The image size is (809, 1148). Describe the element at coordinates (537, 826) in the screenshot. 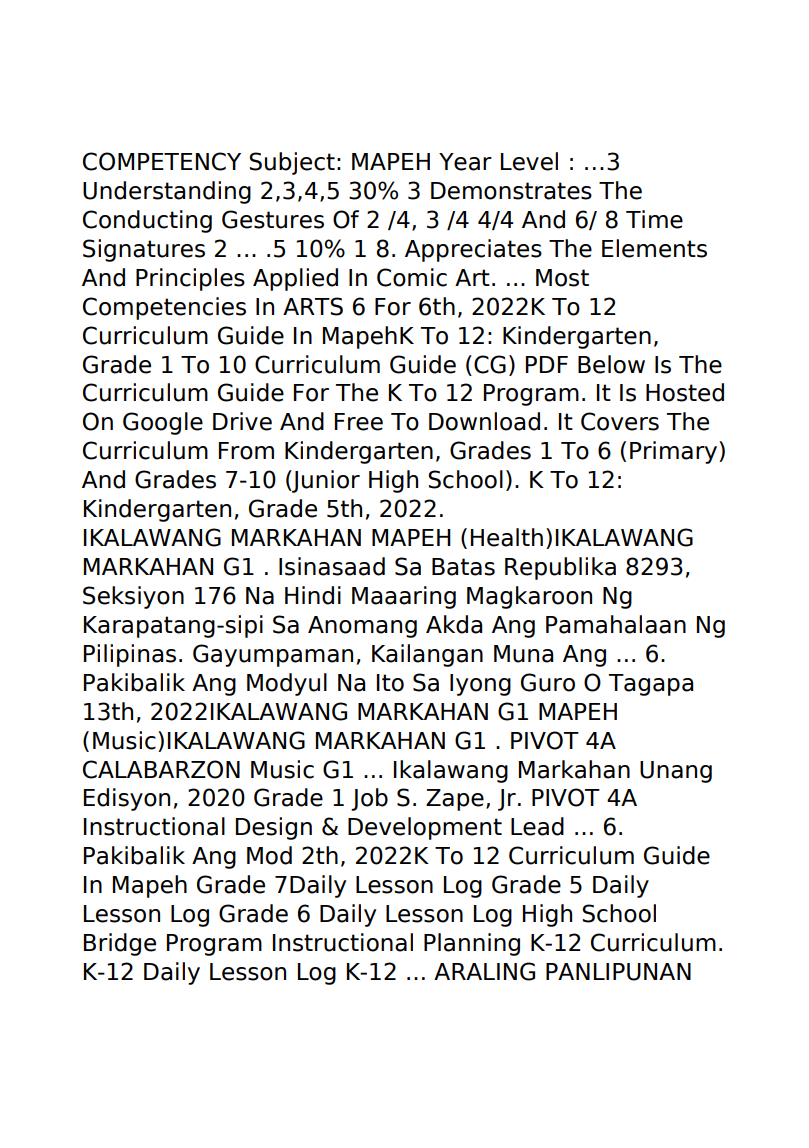

I see `Lead` at that location.
